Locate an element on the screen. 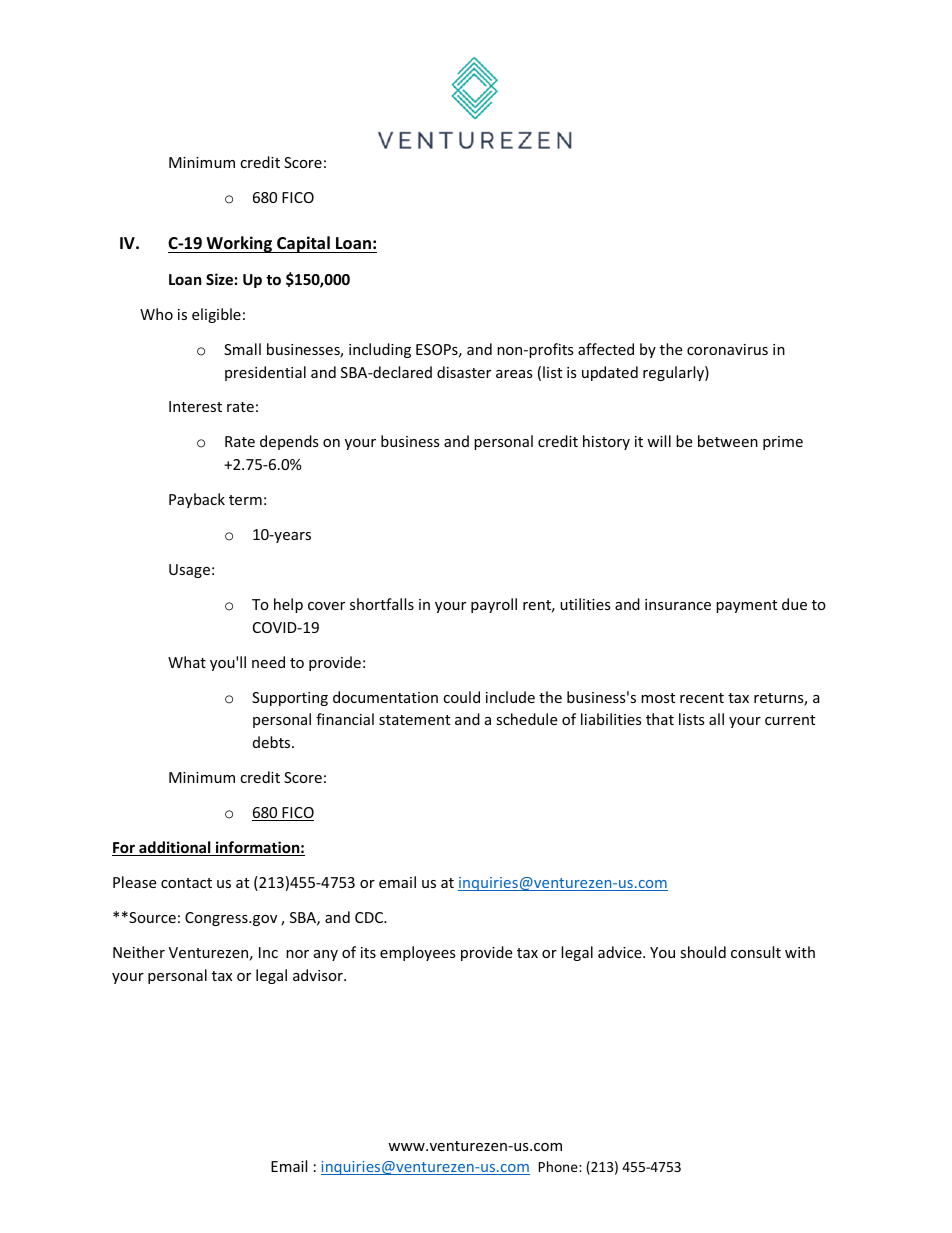 The height and width of the screenshot is (1233, 952). between is located at coordinates (728, 441).
